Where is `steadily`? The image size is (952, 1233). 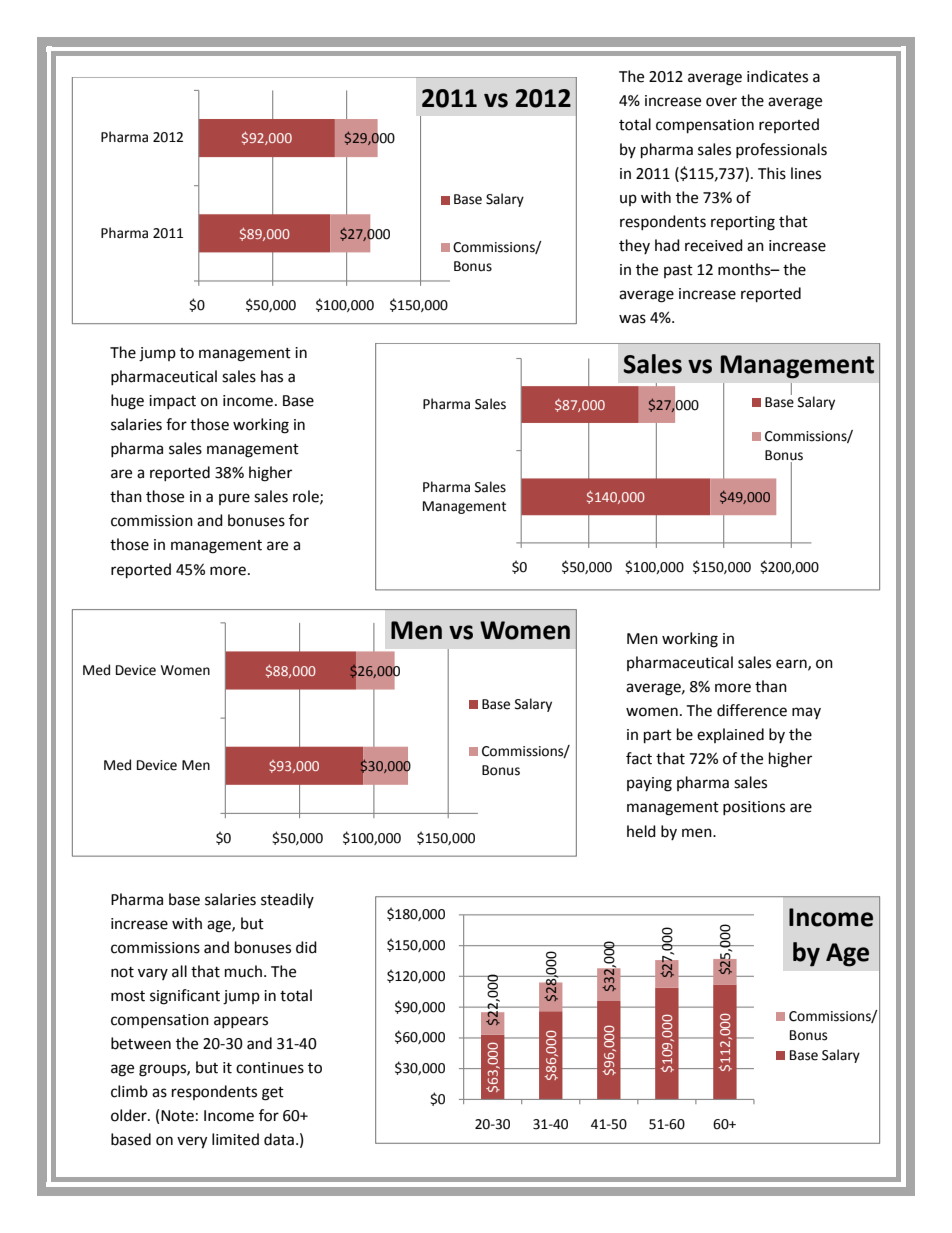 steadily is located at coordinates (287, 900).
